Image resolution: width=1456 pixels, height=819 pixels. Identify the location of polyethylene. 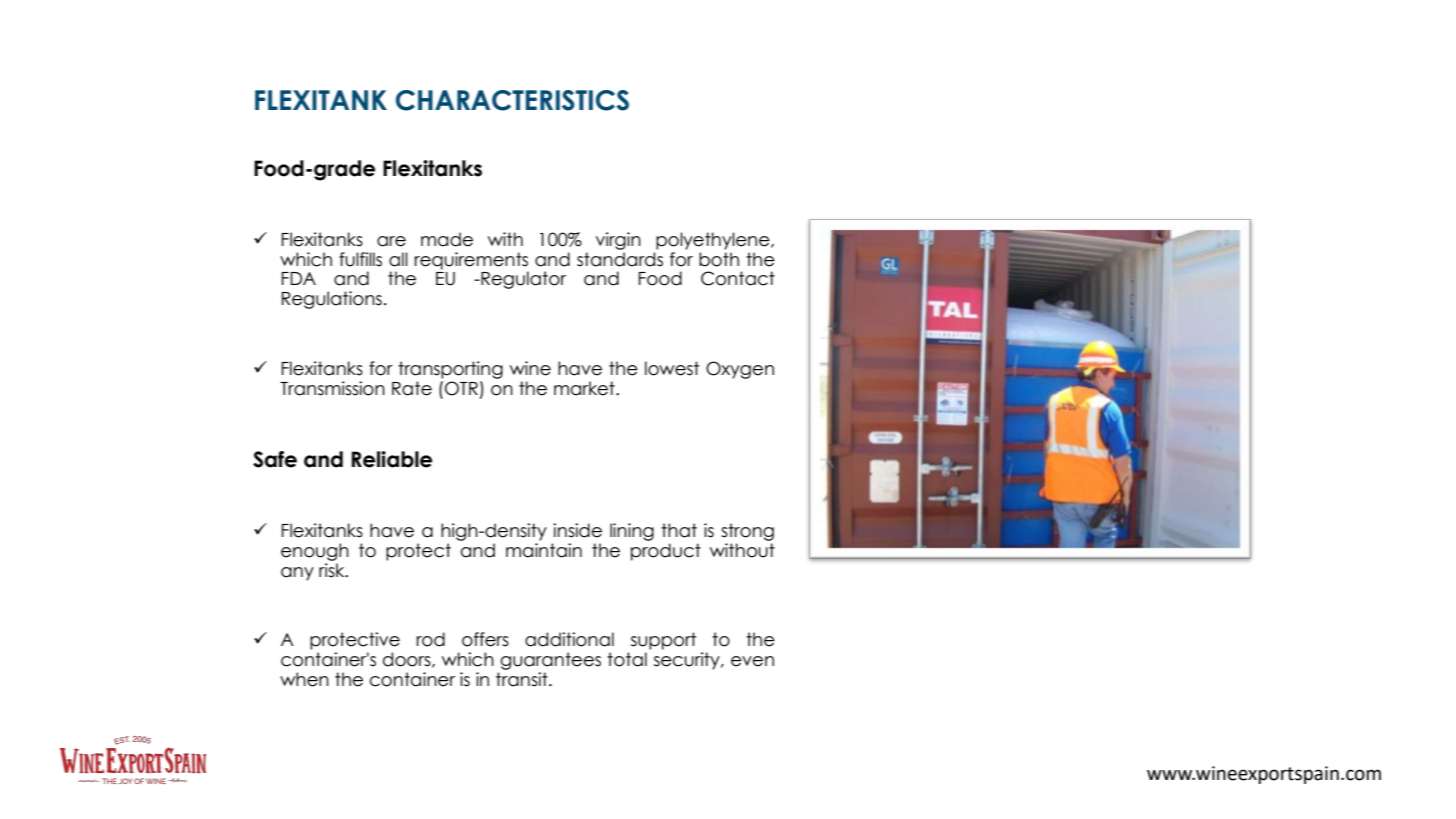
(714, 241).
